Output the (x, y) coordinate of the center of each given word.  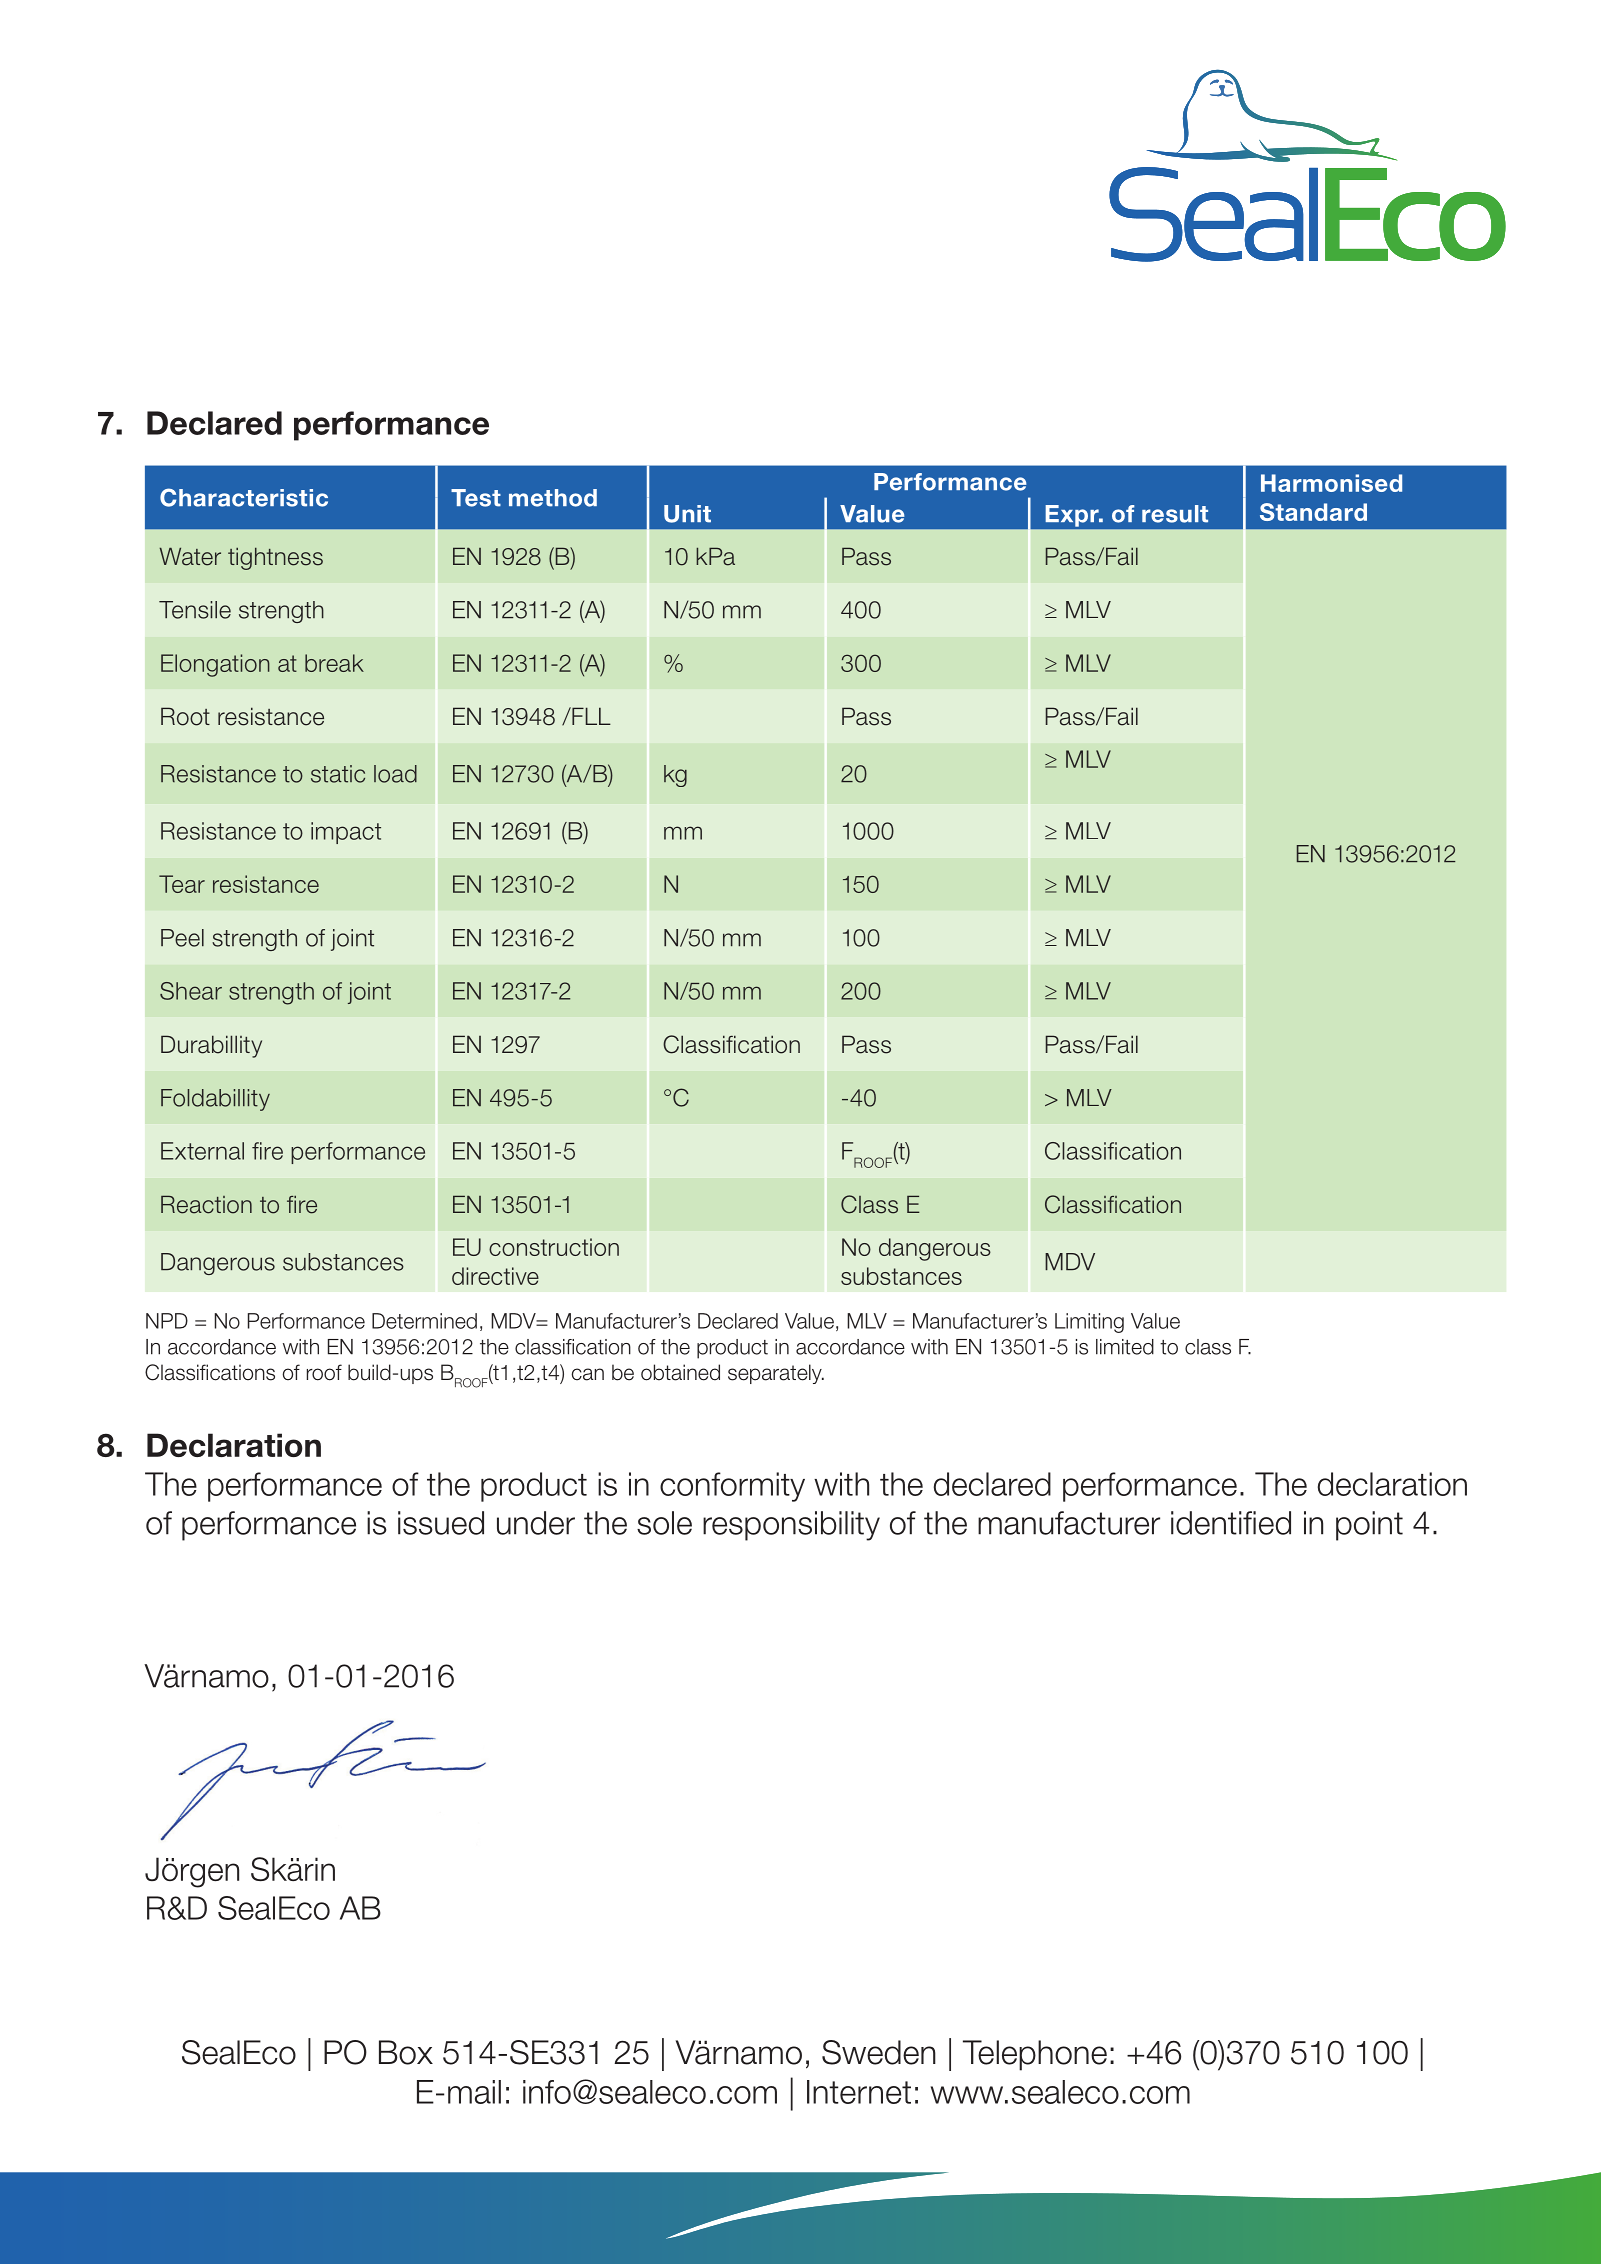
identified (1231, 1523)
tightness (275, 558)
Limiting (1089, 1323)
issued (441, 1523)
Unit (687, 514)
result (1175, 514)
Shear (191, 991)
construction (554, 1247)
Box (406, 2052)
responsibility (791, 1526)
